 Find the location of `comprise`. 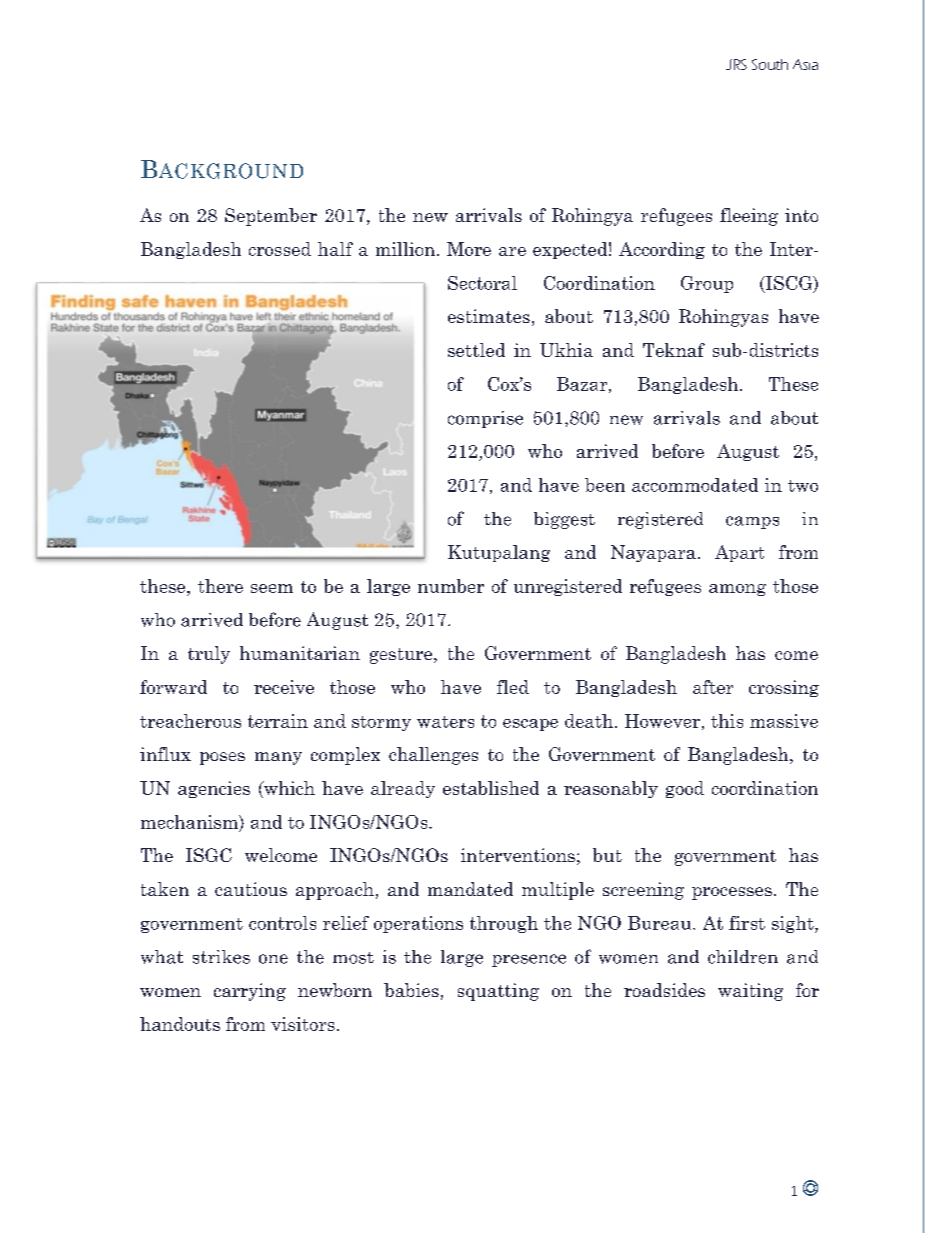

comprise is located at coordinates (485, 419).
